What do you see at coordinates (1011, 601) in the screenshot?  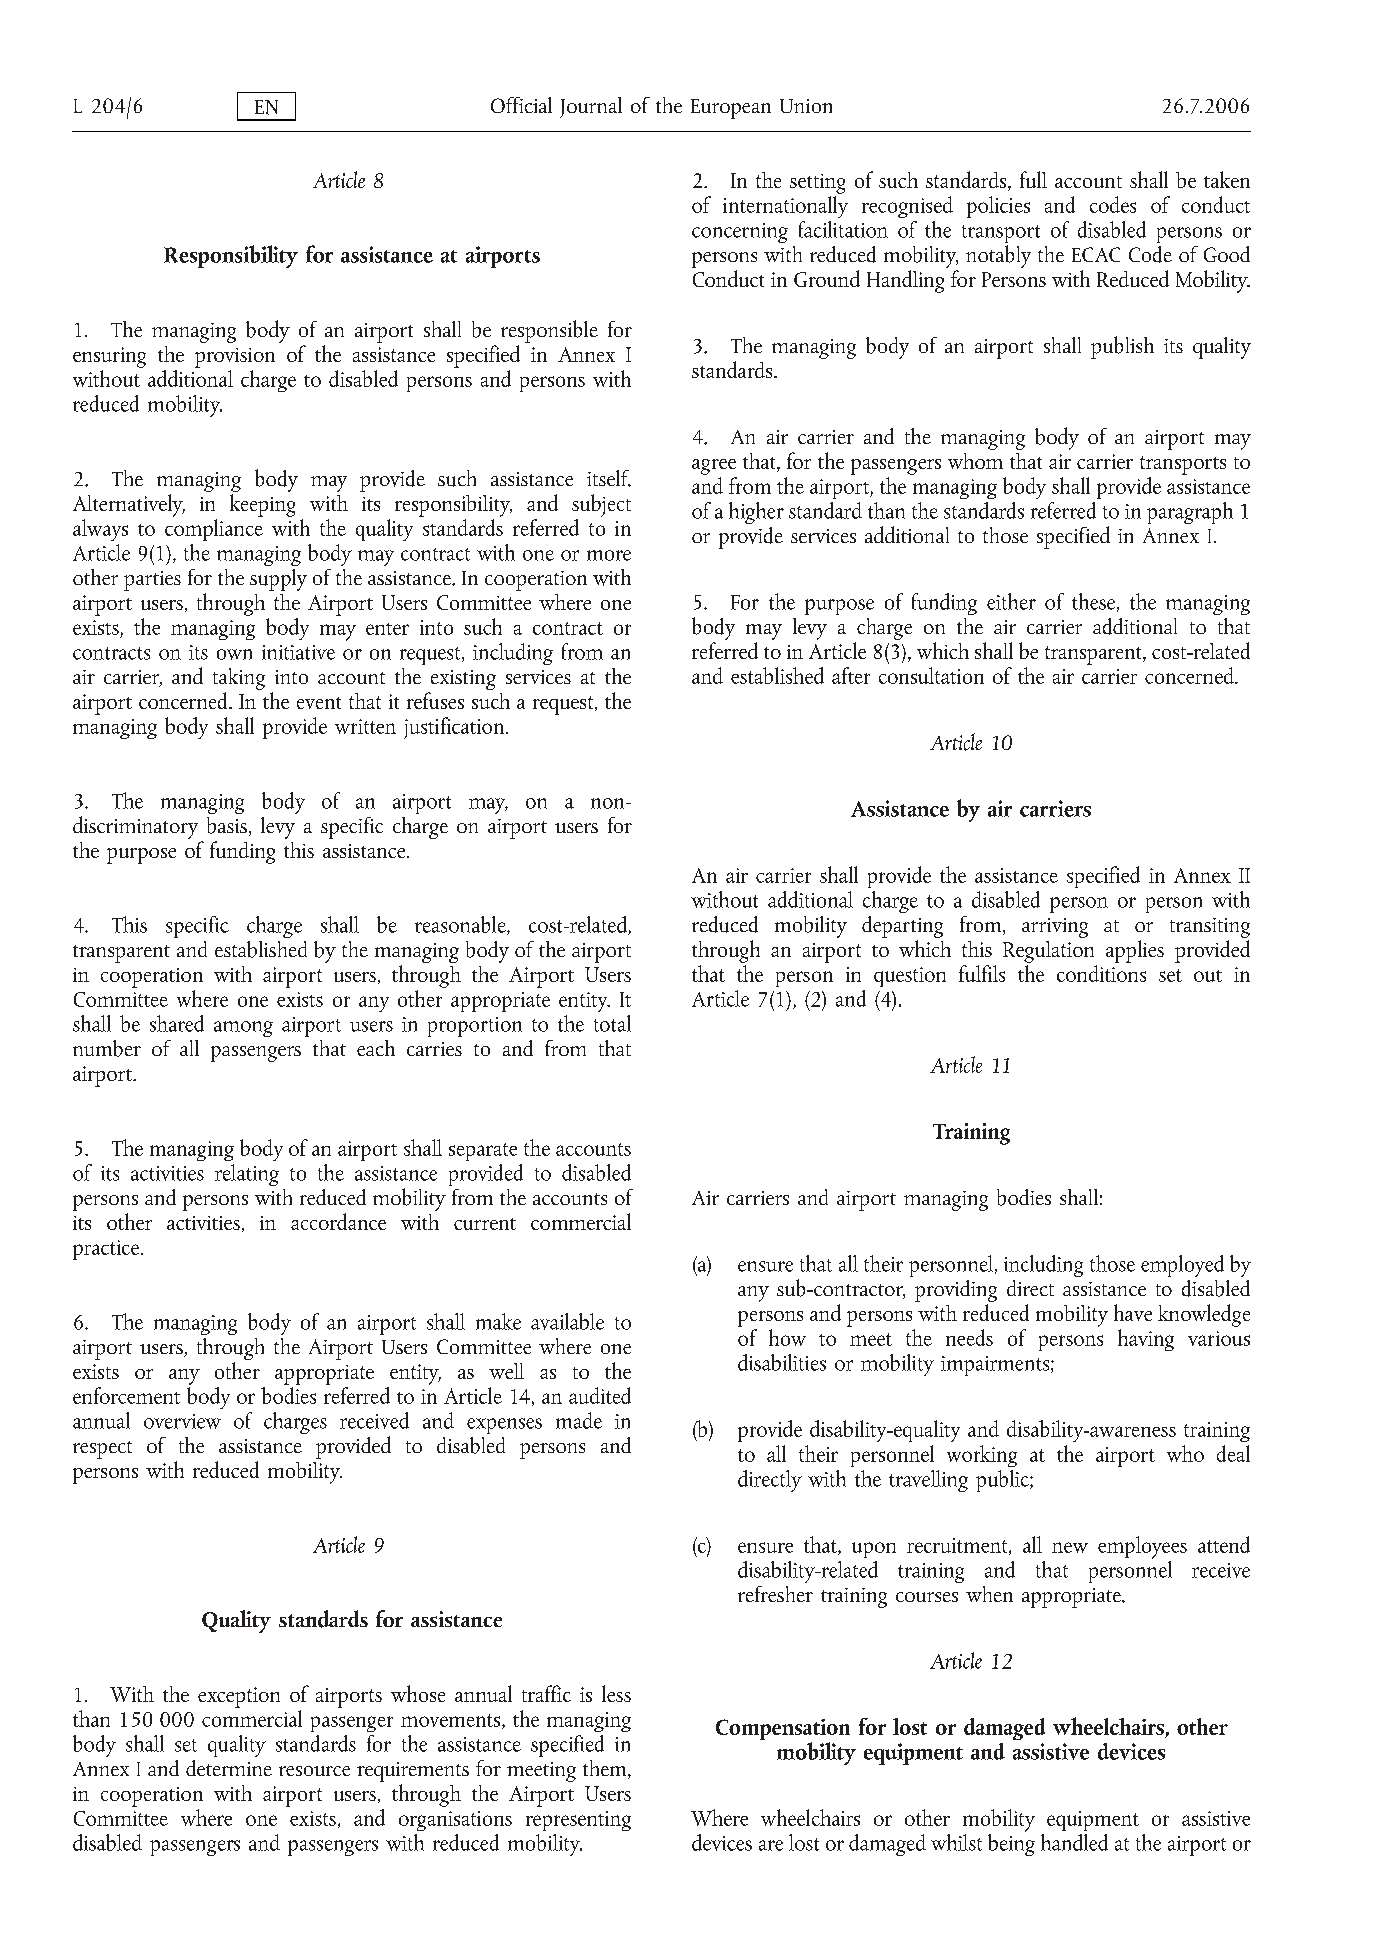 I see `either` at bounding box center [1011, 601].
